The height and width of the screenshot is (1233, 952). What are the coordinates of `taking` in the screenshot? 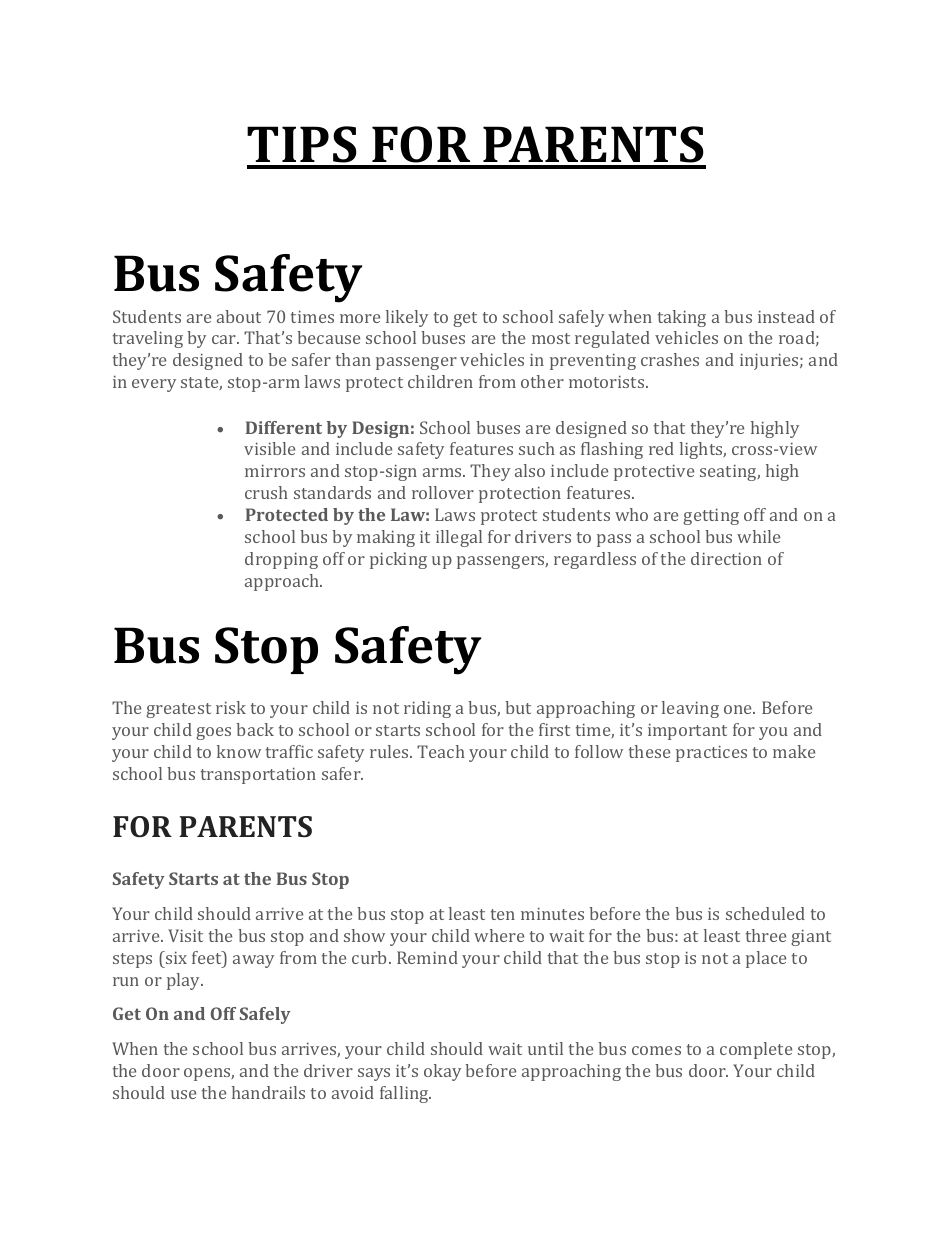 It's located at (682, 318).
